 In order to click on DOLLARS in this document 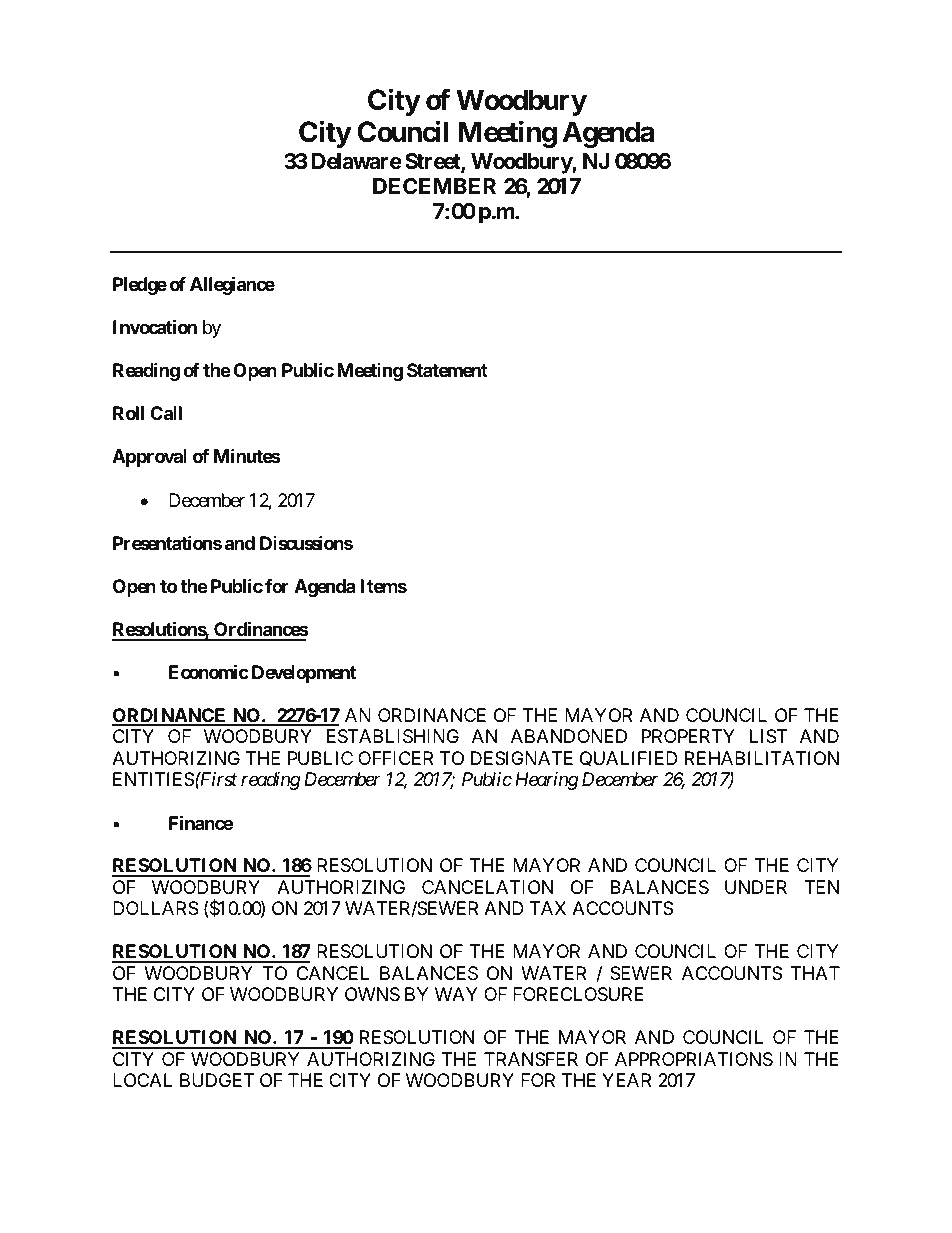, I will do `click(156, 908)`.
